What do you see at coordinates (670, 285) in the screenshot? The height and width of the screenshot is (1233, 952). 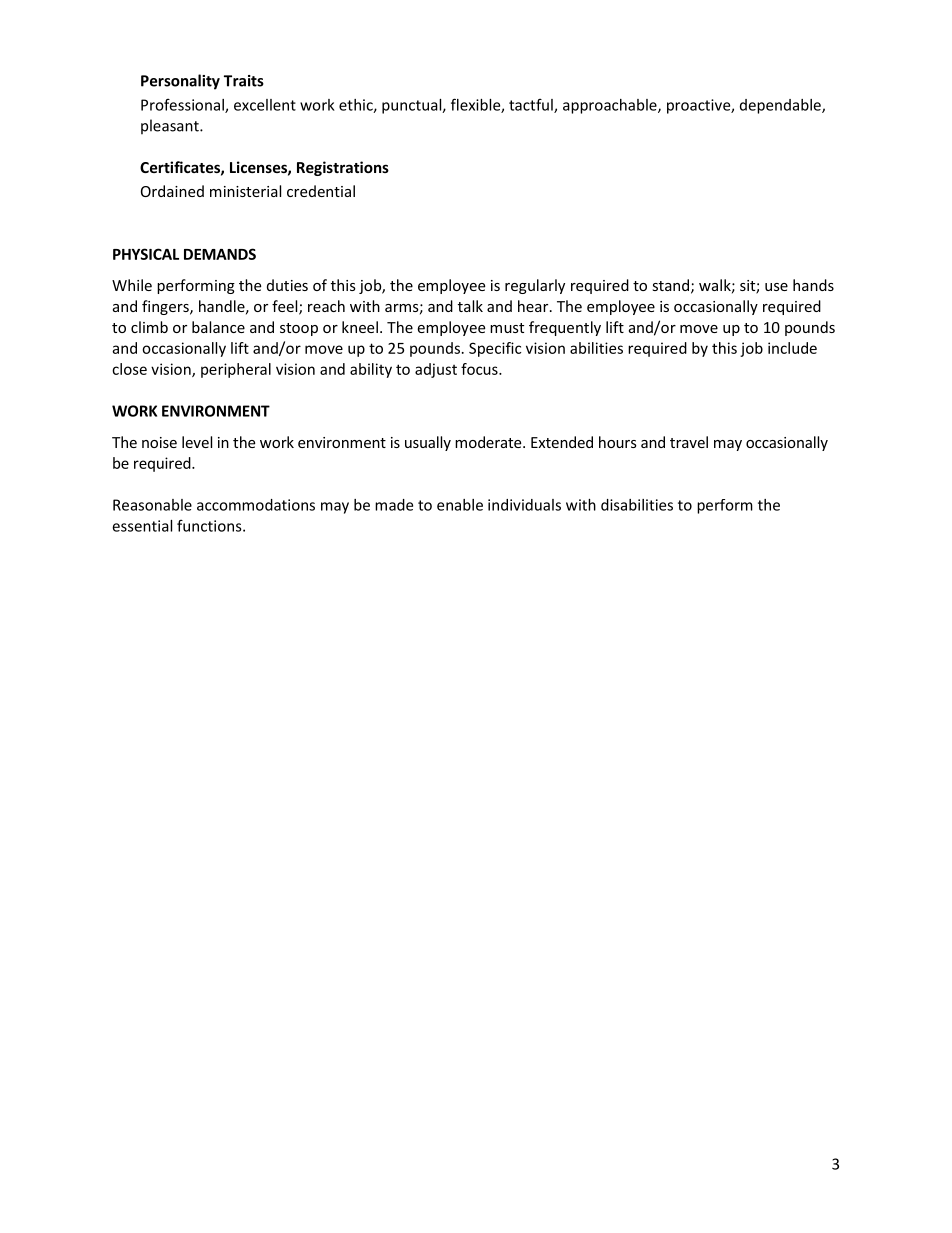 I see `stand` at bounding box center [670, 285].
